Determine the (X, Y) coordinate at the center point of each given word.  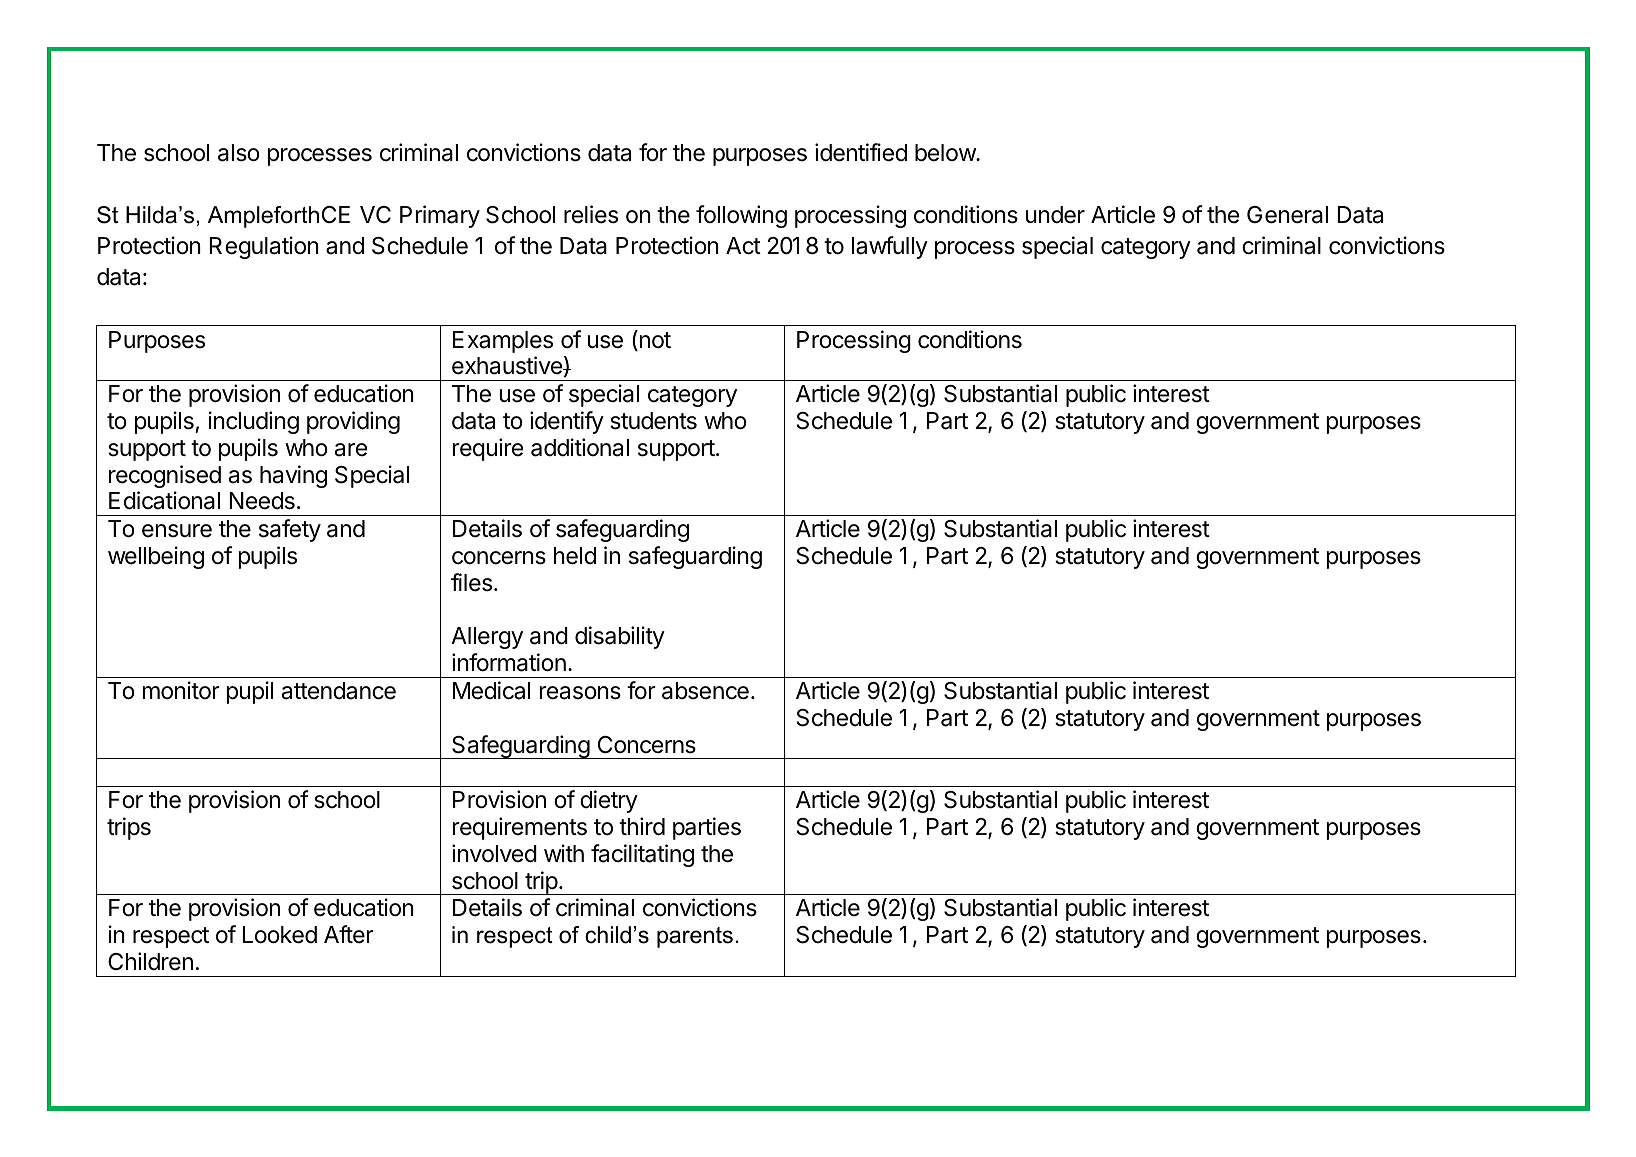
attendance (339, 691)
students (653, 421)
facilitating (642, 855)
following (741, 216)
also (239, 153)
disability (620, 637)
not (654, 340)
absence (705, 691)
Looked (279, 935)
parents (695, 937)
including (254, 422)
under (1055, 215)
